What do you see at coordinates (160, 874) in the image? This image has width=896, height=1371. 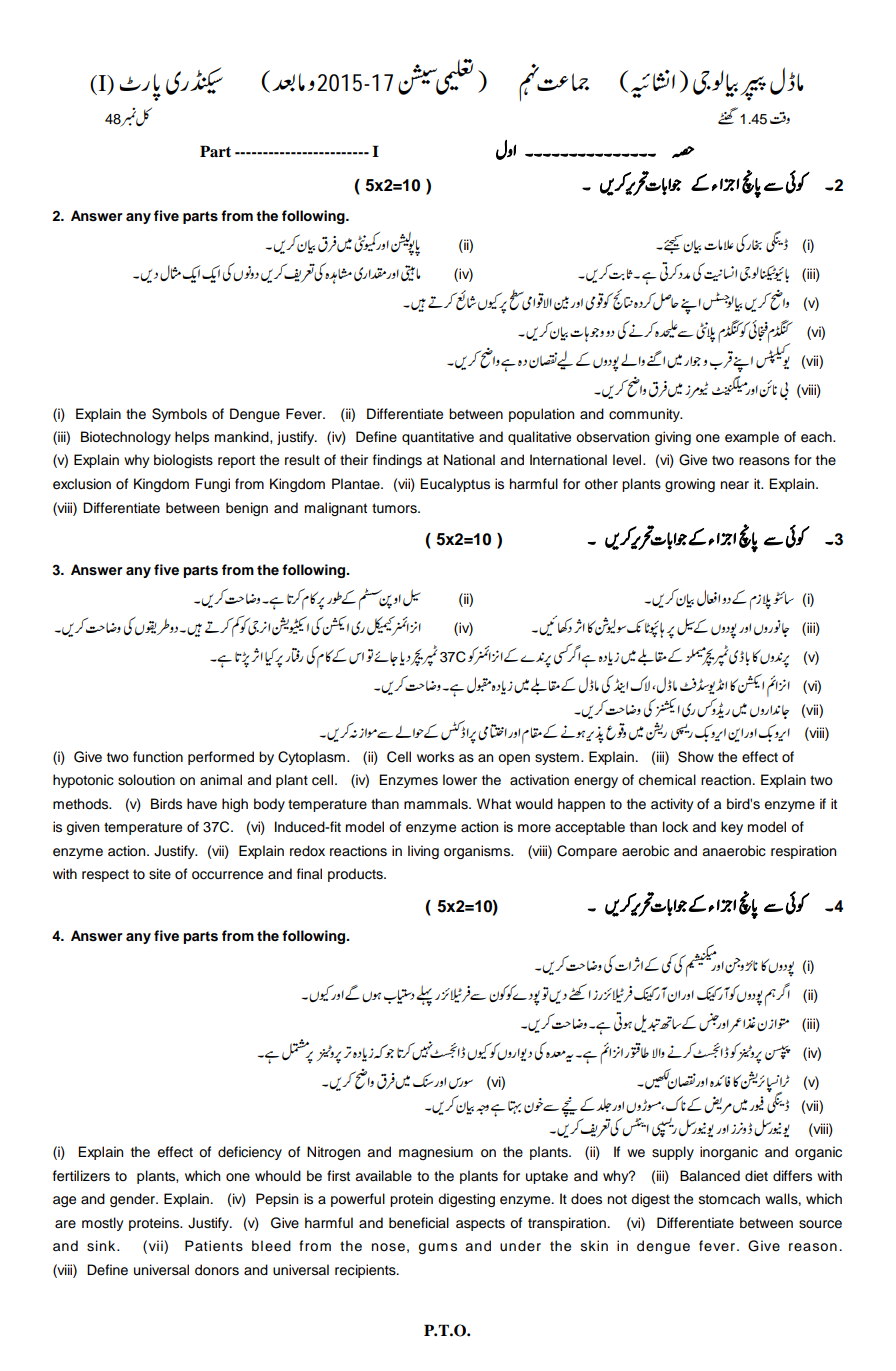 I see `site` at bounding box center [160, 874].
